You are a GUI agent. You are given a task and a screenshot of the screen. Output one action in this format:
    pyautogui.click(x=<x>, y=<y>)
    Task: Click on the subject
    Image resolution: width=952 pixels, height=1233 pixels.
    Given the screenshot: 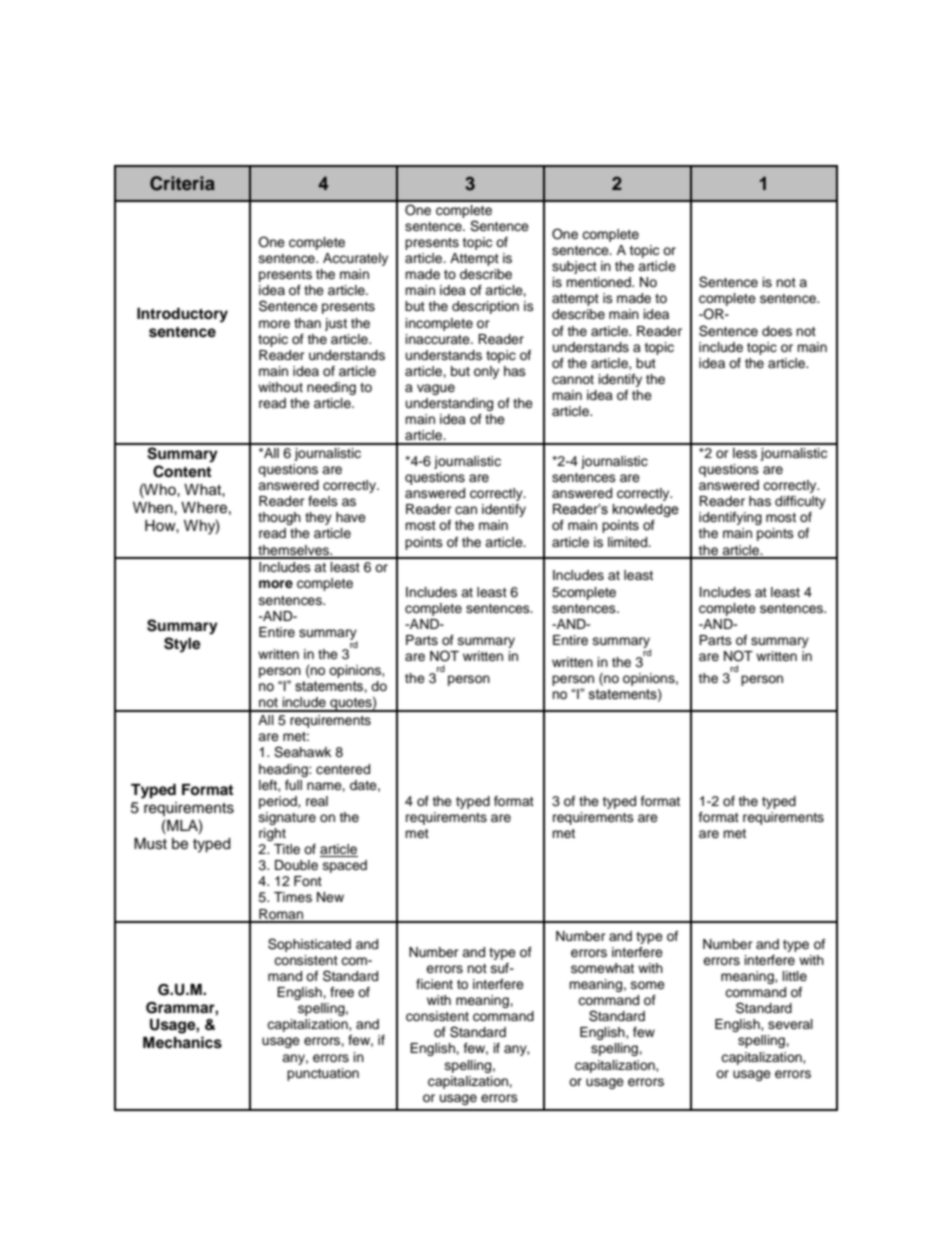 What is the action you would take?
    pyautogui.click(x=574, y=267)
